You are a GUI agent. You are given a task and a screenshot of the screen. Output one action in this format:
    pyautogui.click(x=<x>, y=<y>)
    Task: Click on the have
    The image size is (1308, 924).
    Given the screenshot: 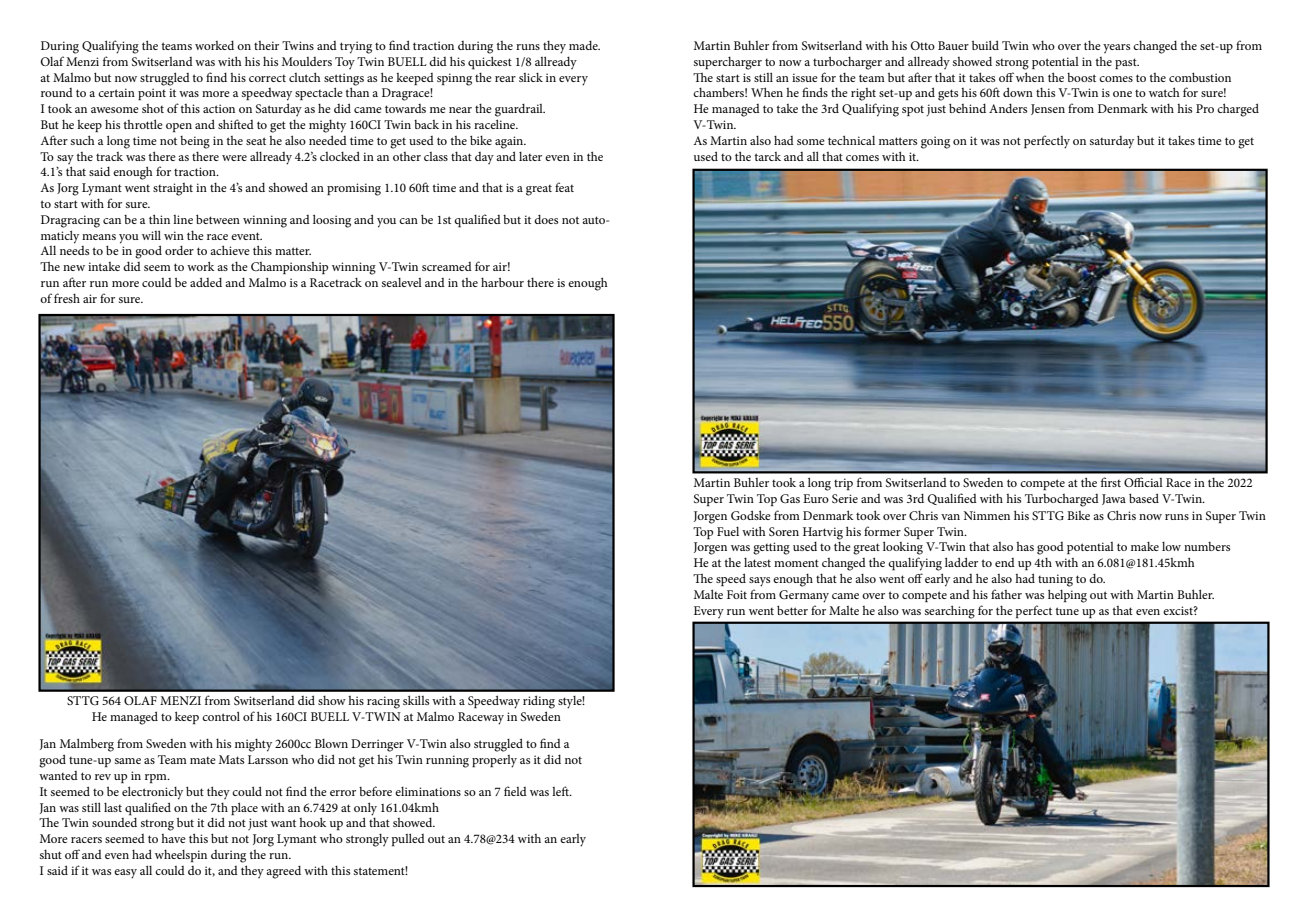 What is the action you would take?
    pyautogui.click(x=173, y=838)
